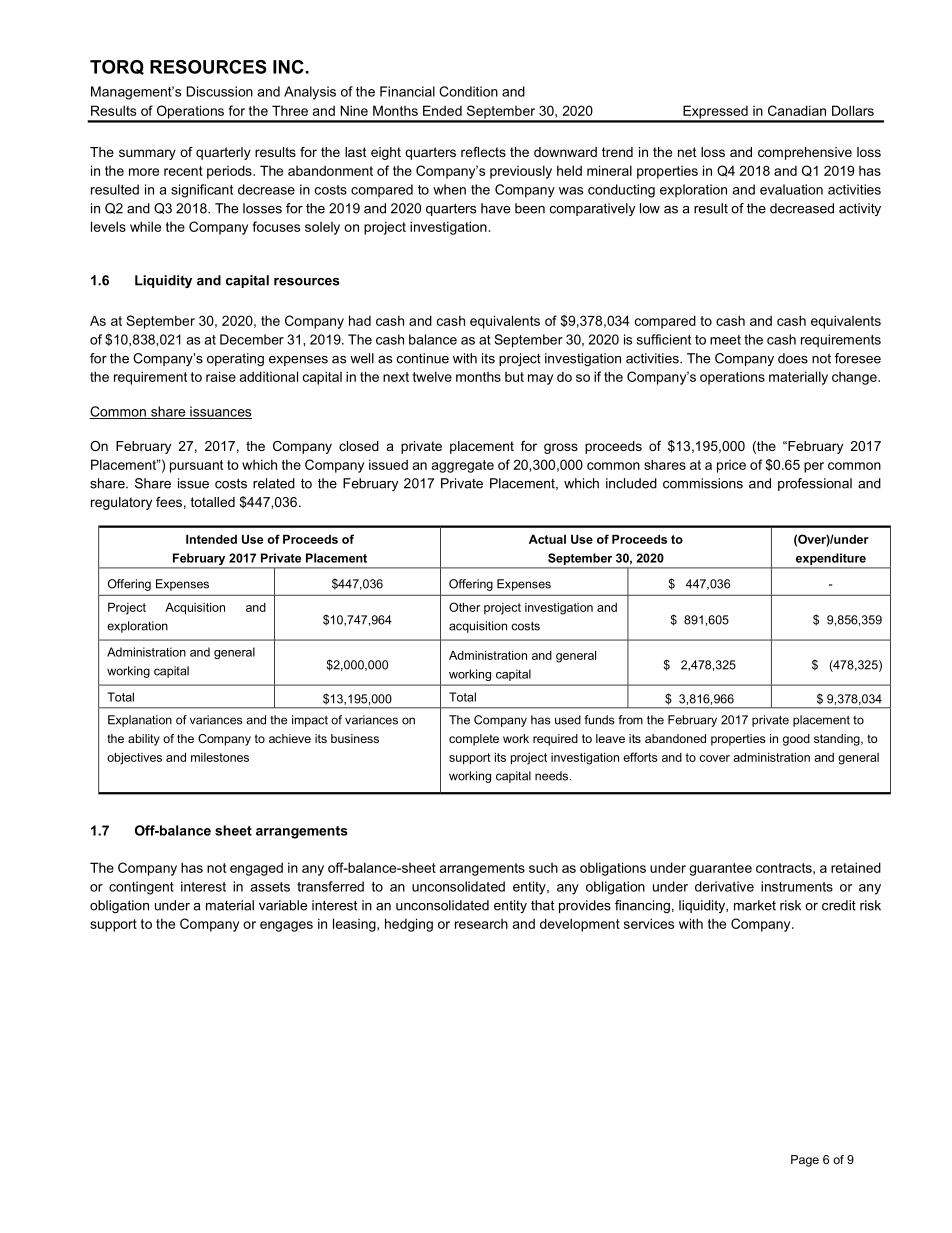  I want to click on but, so click(514, 377).
